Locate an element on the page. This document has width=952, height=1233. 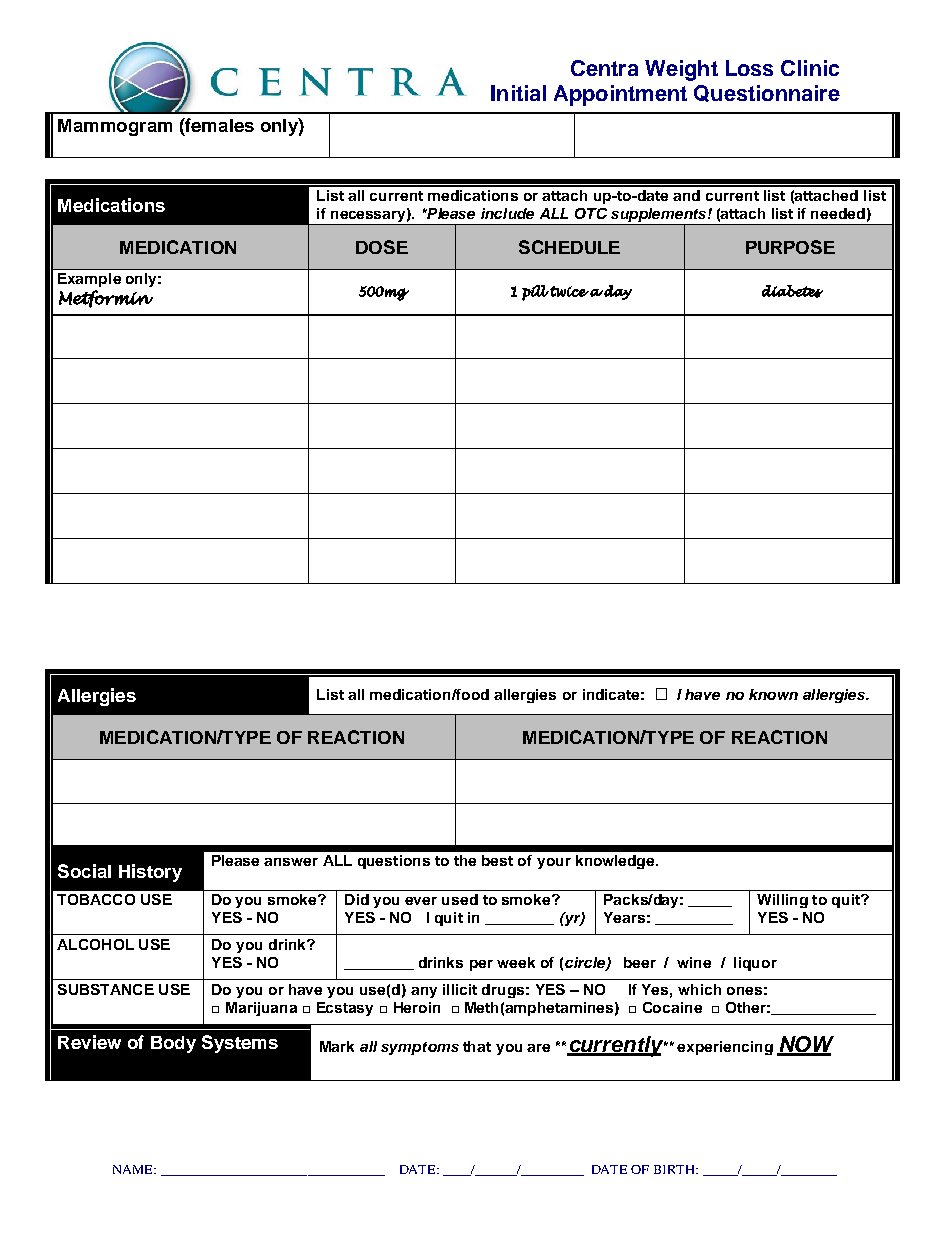
Mammogram is located at coordinates (115, 127).
